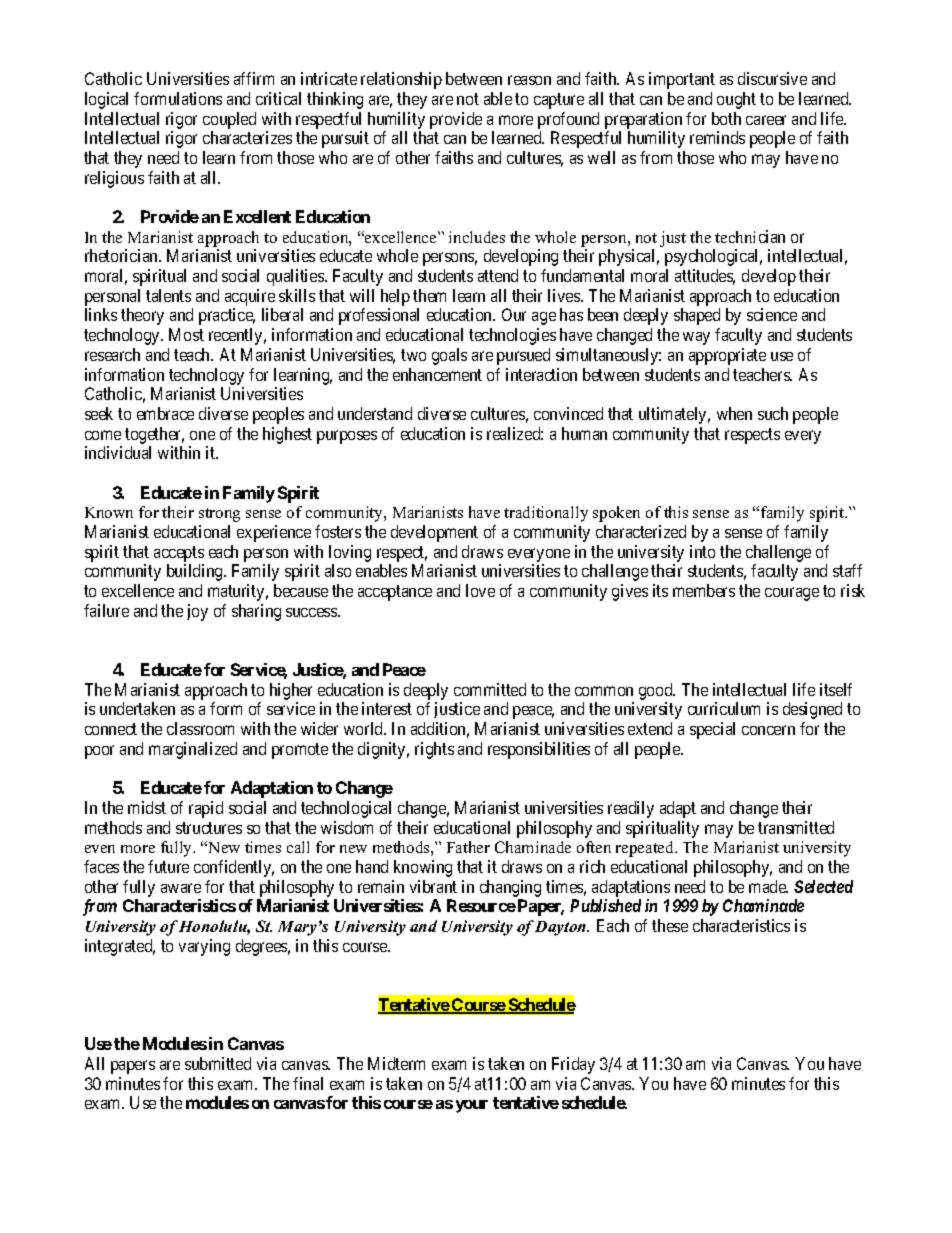 This page has height=1233, width=952. Describe the element at coordinates (472, 1106) in the page. I see `your` at that location.
